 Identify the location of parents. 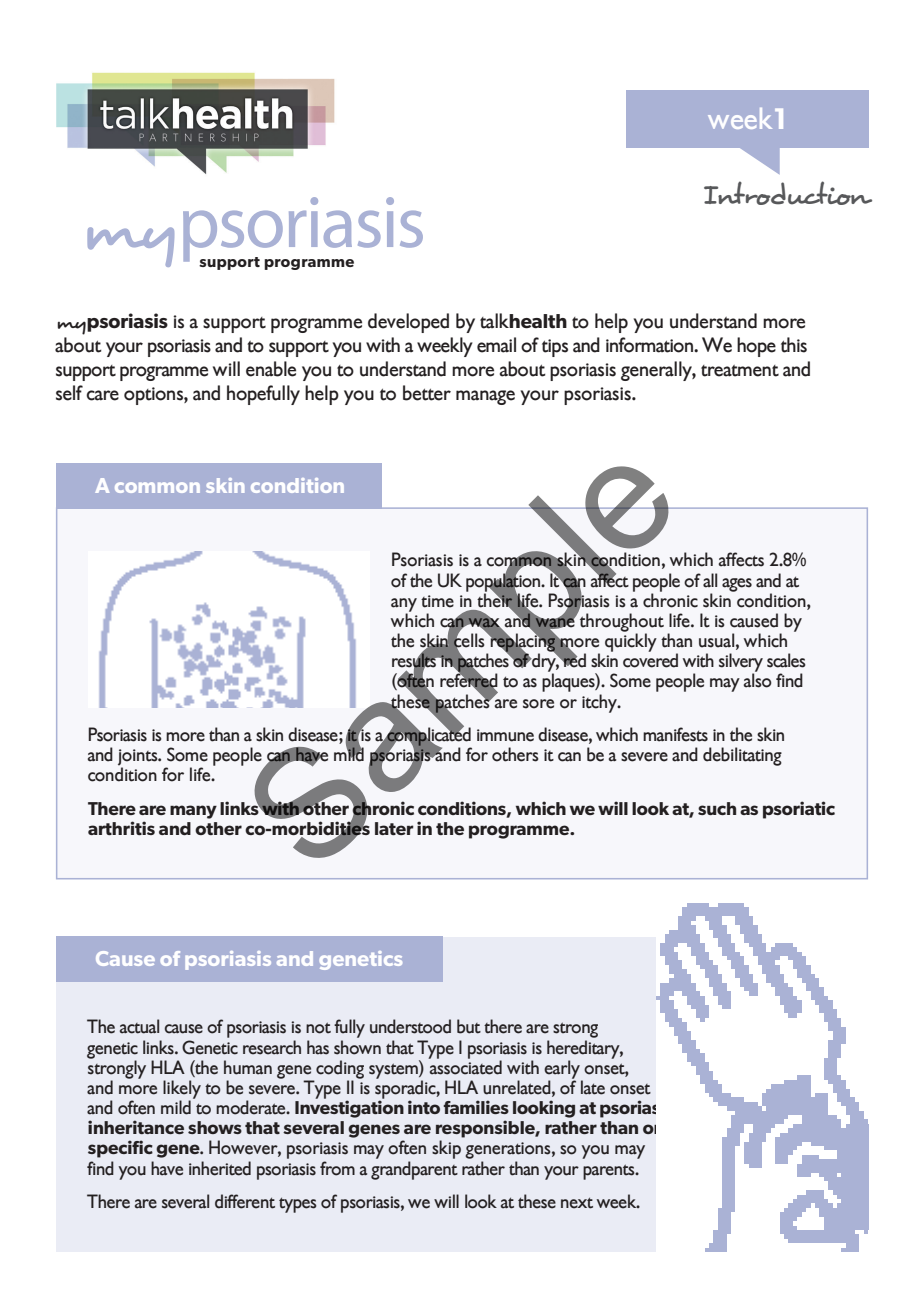
(610, 1172).
